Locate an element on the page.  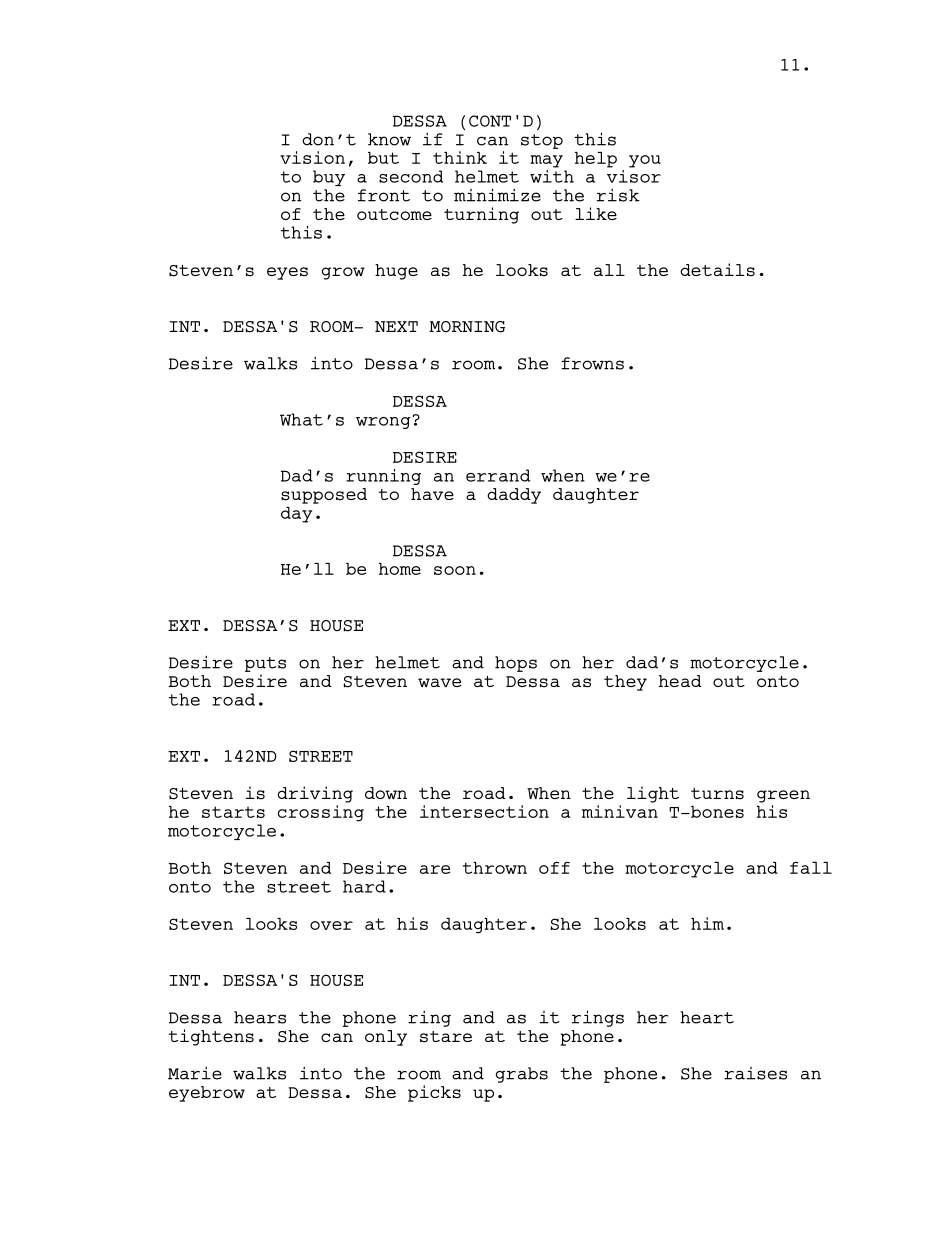
turns is located at coordinates (717, 794).
